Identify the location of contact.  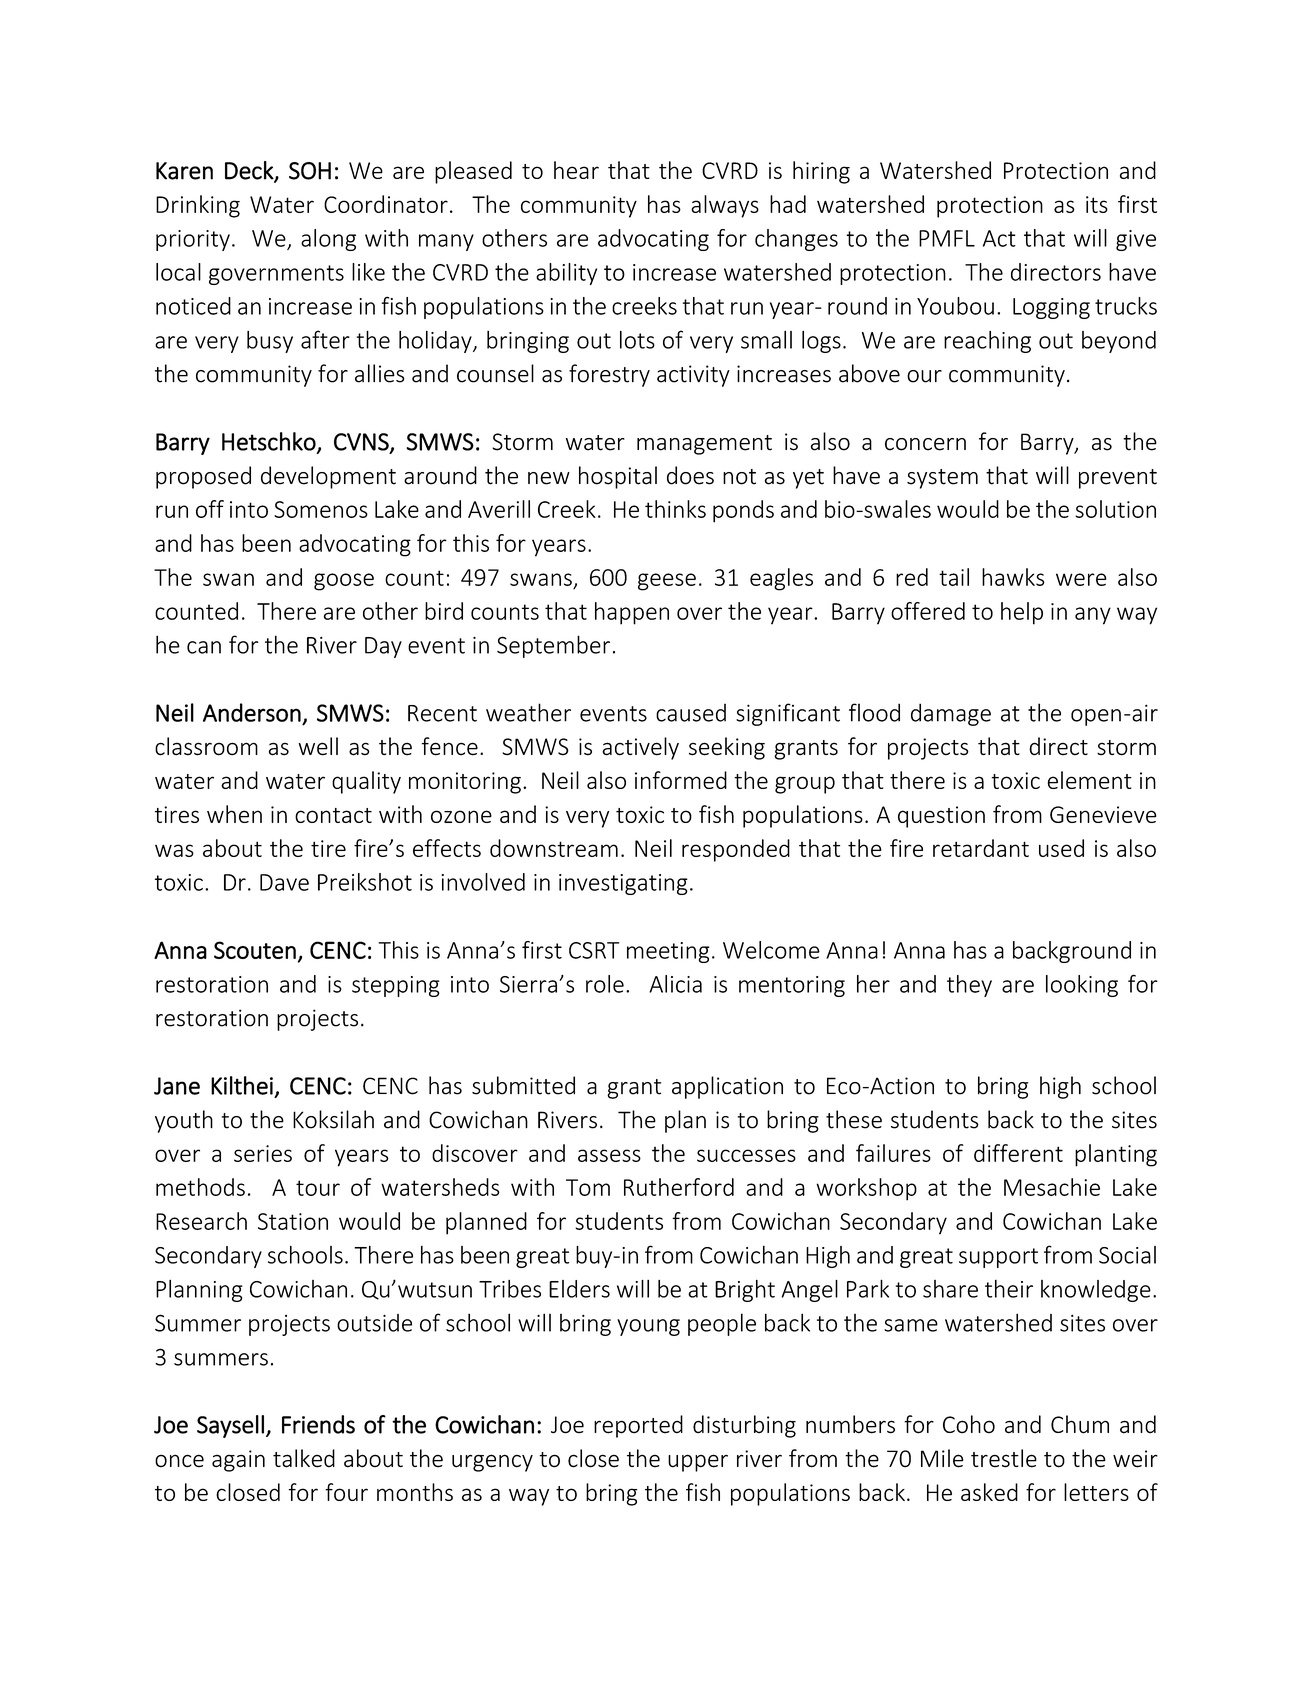
(333, 815).
